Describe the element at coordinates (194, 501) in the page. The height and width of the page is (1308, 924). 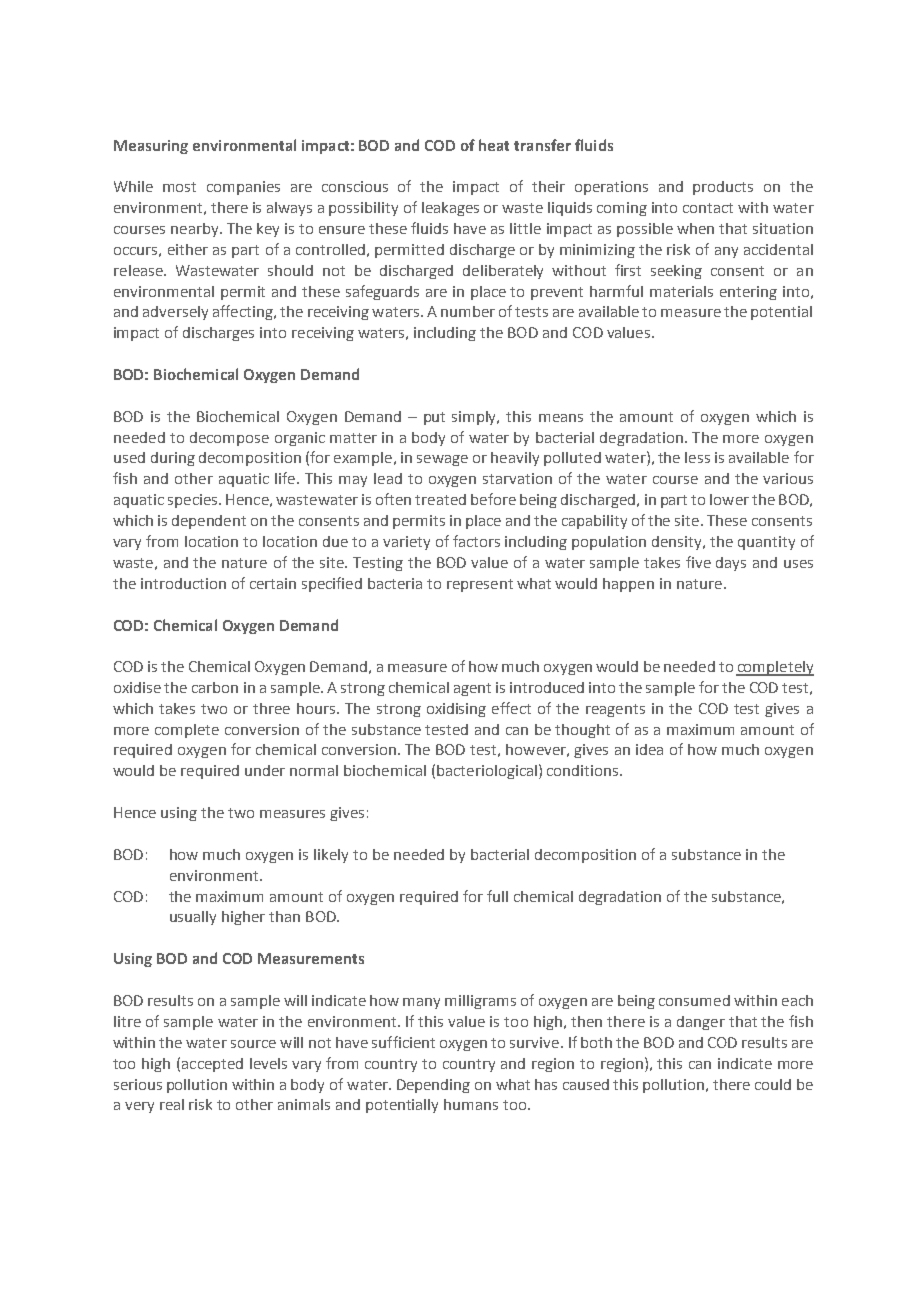
I see `species` at that location.
